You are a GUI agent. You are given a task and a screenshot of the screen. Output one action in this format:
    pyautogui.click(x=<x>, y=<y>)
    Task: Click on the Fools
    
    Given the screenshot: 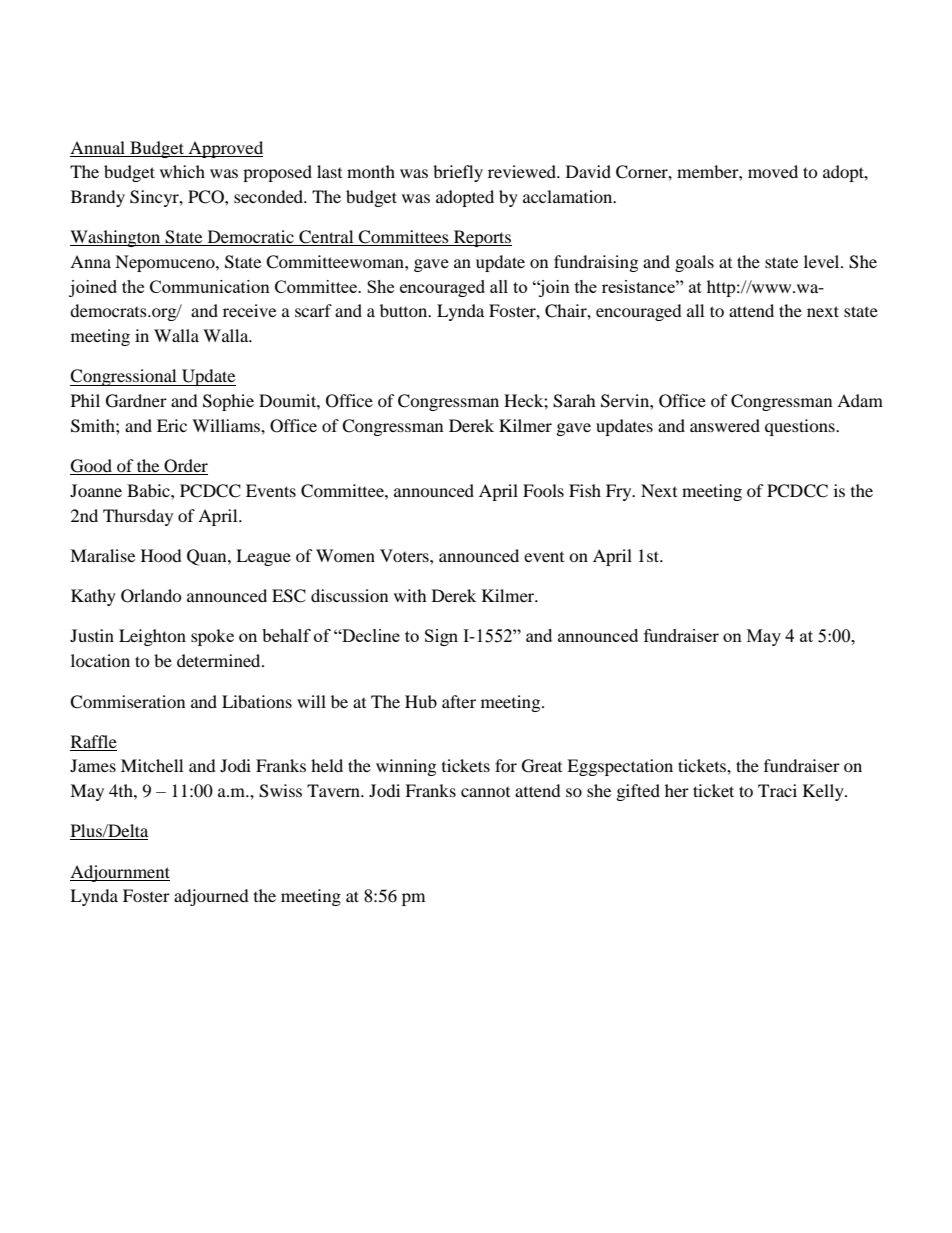 What is the action you would take?
    pyautogui.click(x=543, y=490)
